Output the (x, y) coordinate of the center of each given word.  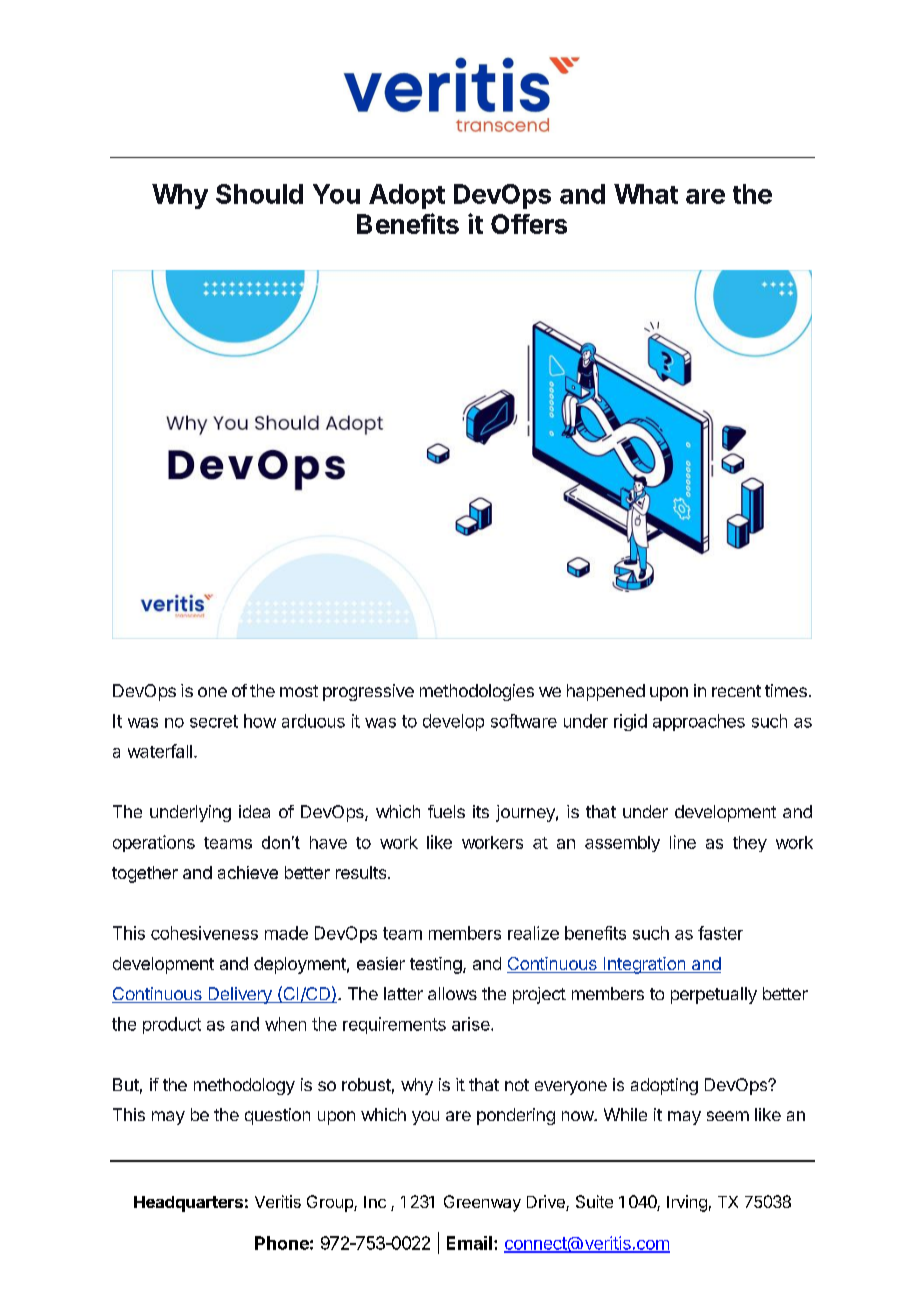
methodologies (477, 692)
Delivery (240, 995)
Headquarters (188, 1204)
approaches (699, 722)
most (299, 691)
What (646, 194)
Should (259, 194)
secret (214, 721)
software (524, 721)
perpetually (714, 995)
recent (736, 691)
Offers (529, 224)
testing (436, 965)
